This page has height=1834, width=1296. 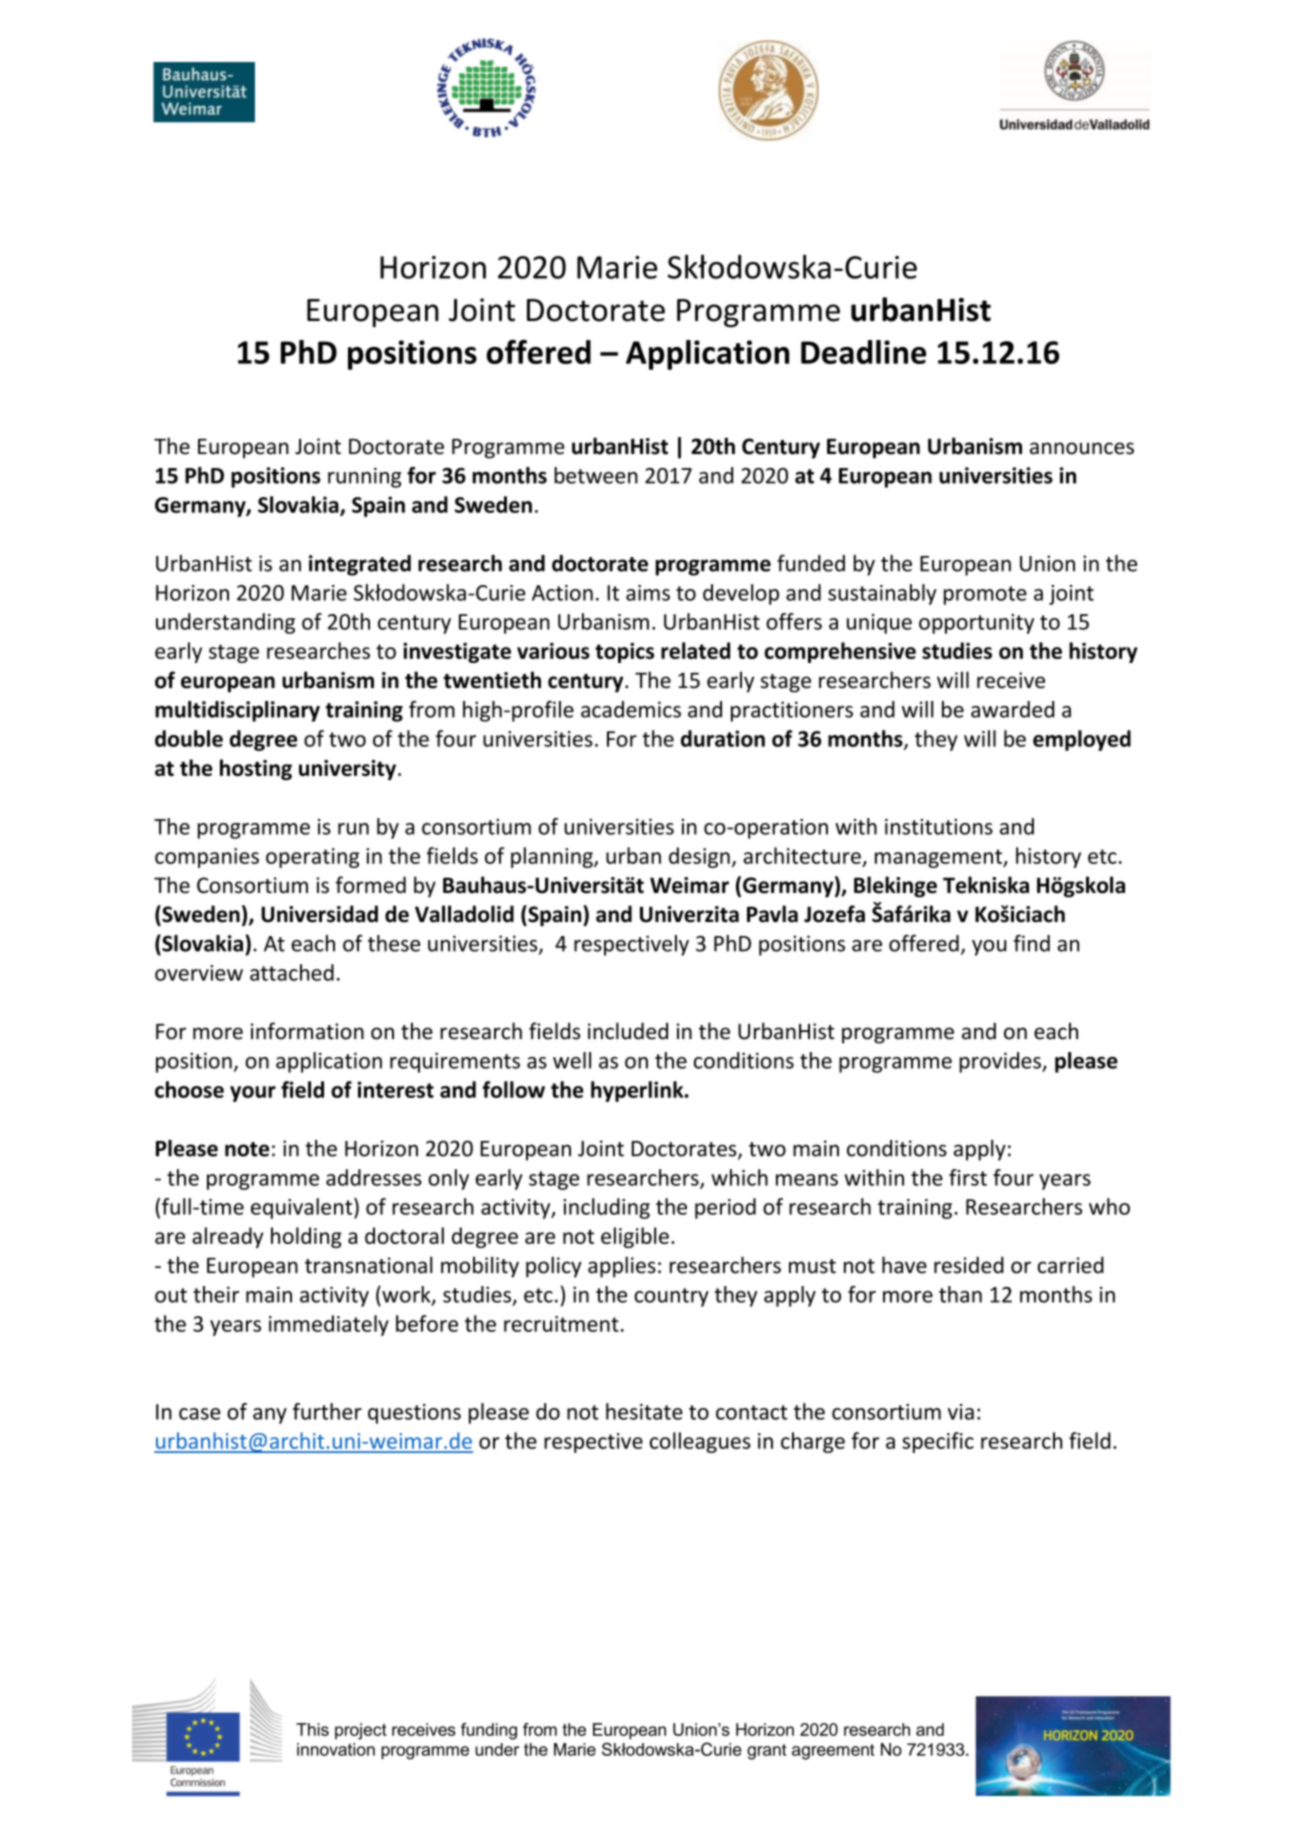 What do you see at coordinates (1082, 448) in the page?
I see `announces` at bounding box center [1082, 448].
